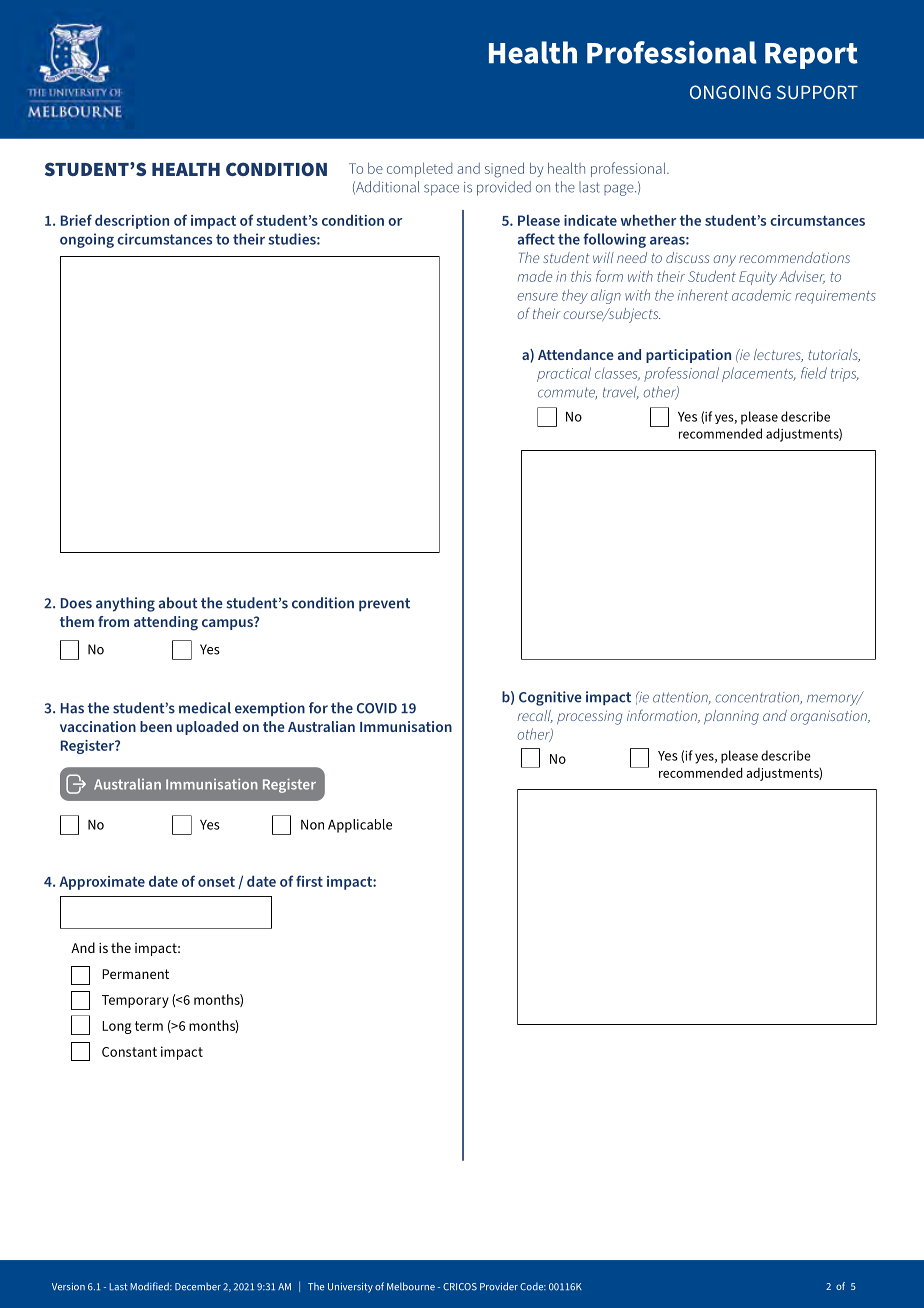  Describe the element at coordinates (198, 1286) in the image. I see `December` at that location.
